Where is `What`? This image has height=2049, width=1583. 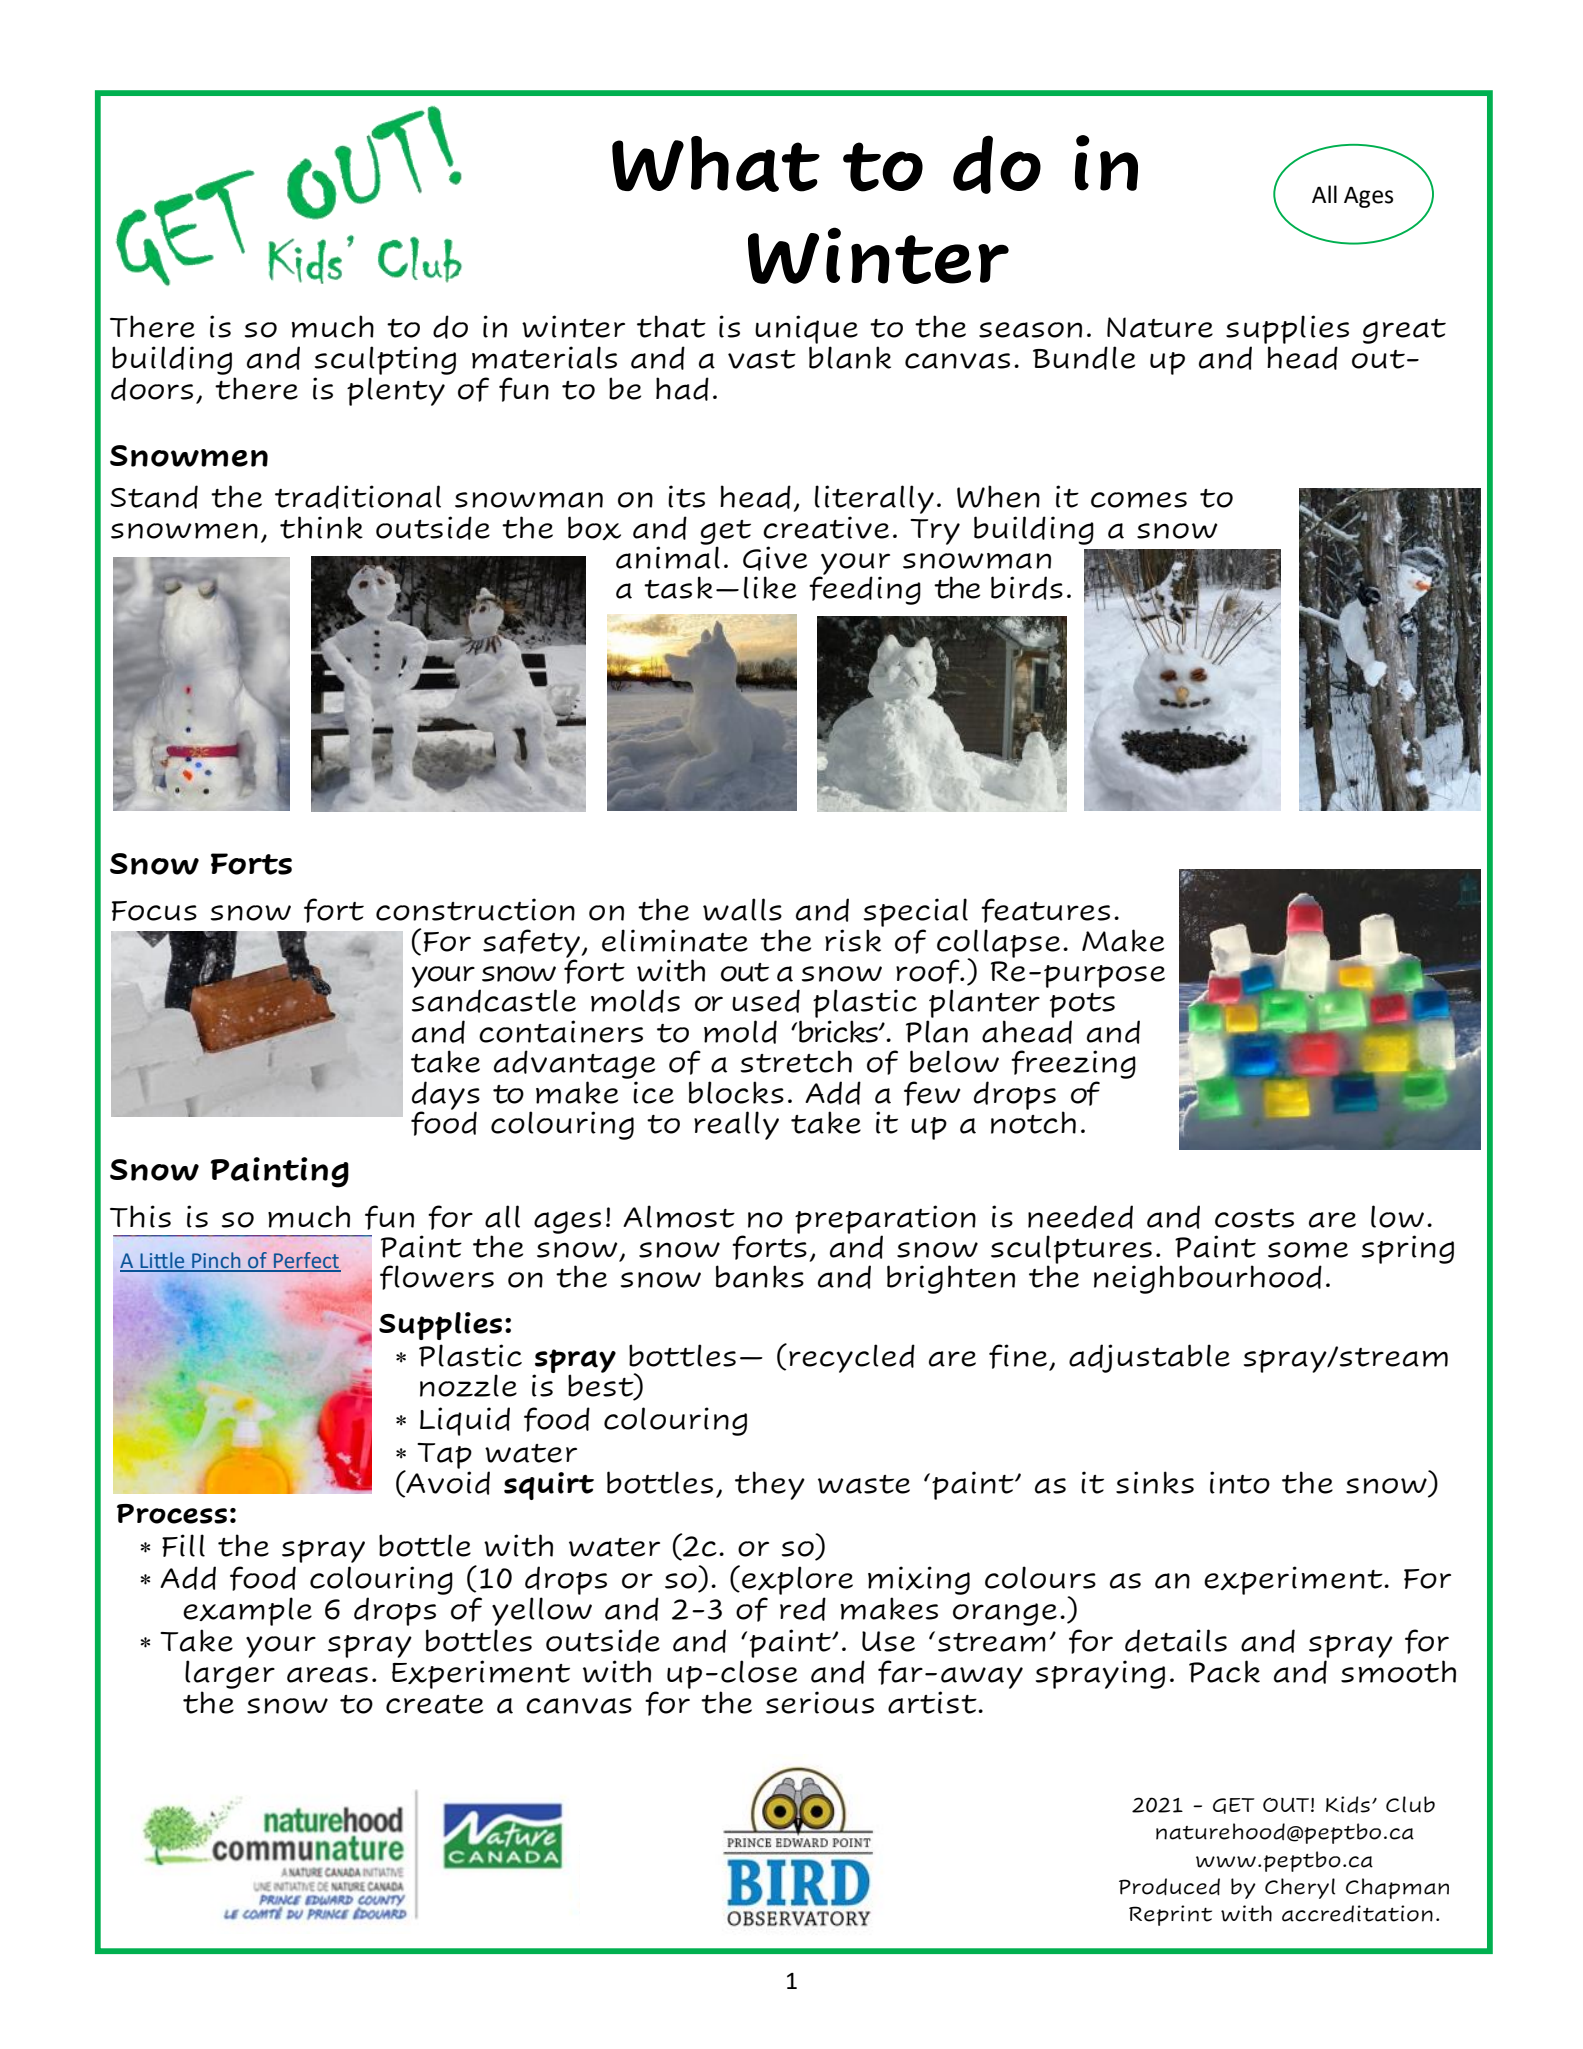 What is located at coordinates (716, 164).
